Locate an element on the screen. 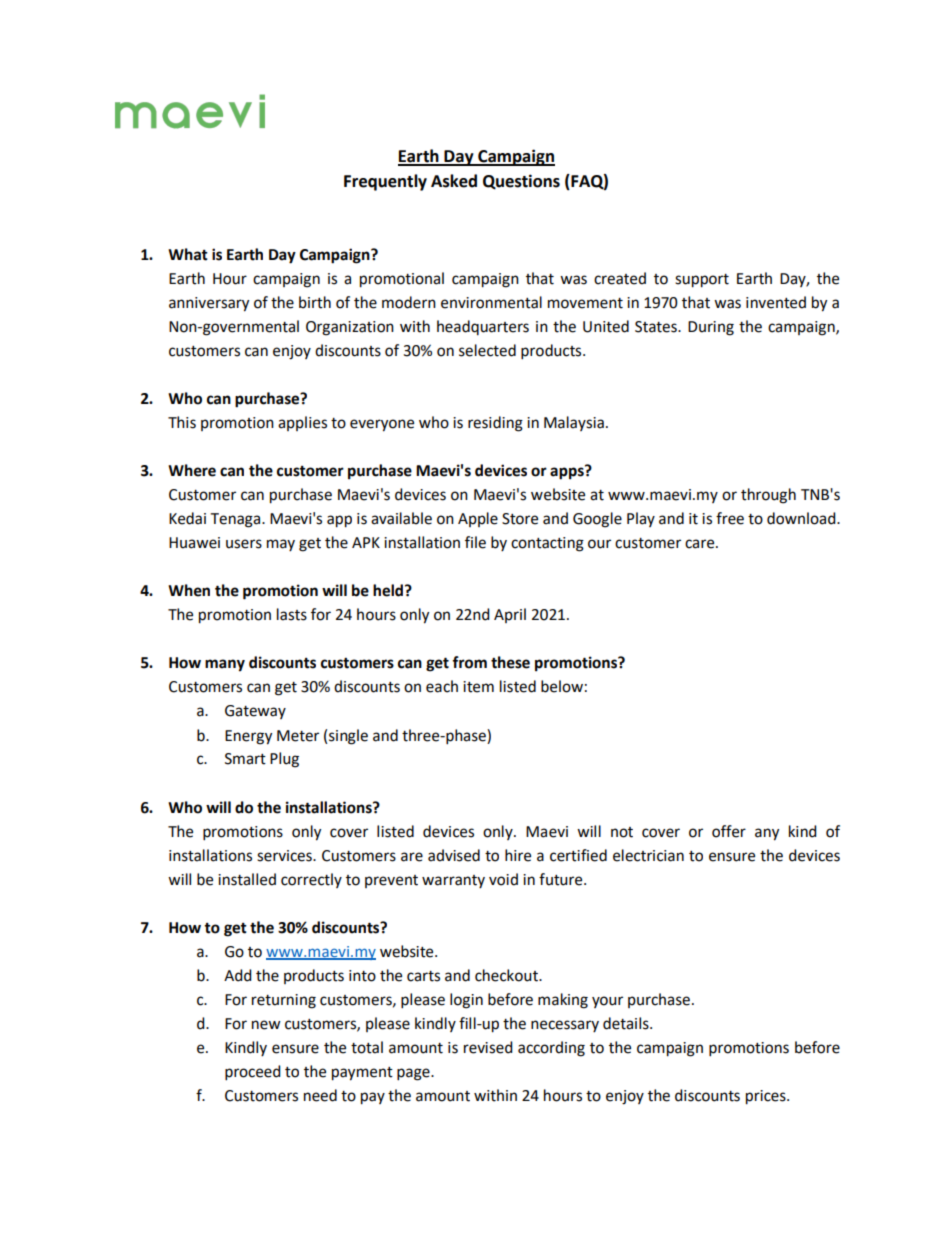  revised is located at coordinates (488, 1047).
